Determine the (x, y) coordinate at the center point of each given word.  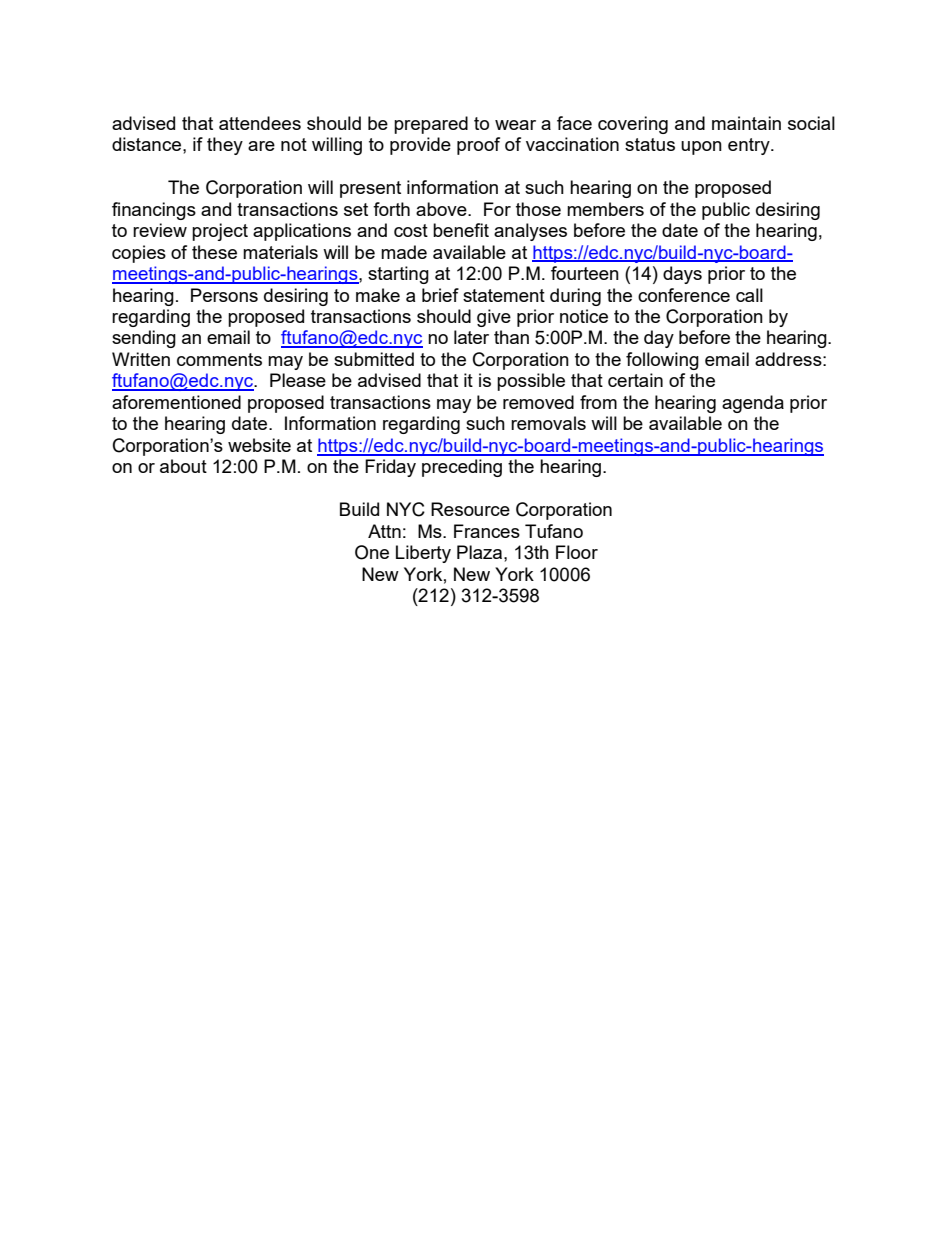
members (605, 209)
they (225, 146)
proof (478, 146)
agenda (753, 404)
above (442, 209)
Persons (224, 295)
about (183, 466)
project (220, 232)
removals (548, 423)
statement (504, 295)
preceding (462, 468)
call (749, 295)
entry (750, 146)
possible (531, 382)
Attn (384, 531)
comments (219, 359)
